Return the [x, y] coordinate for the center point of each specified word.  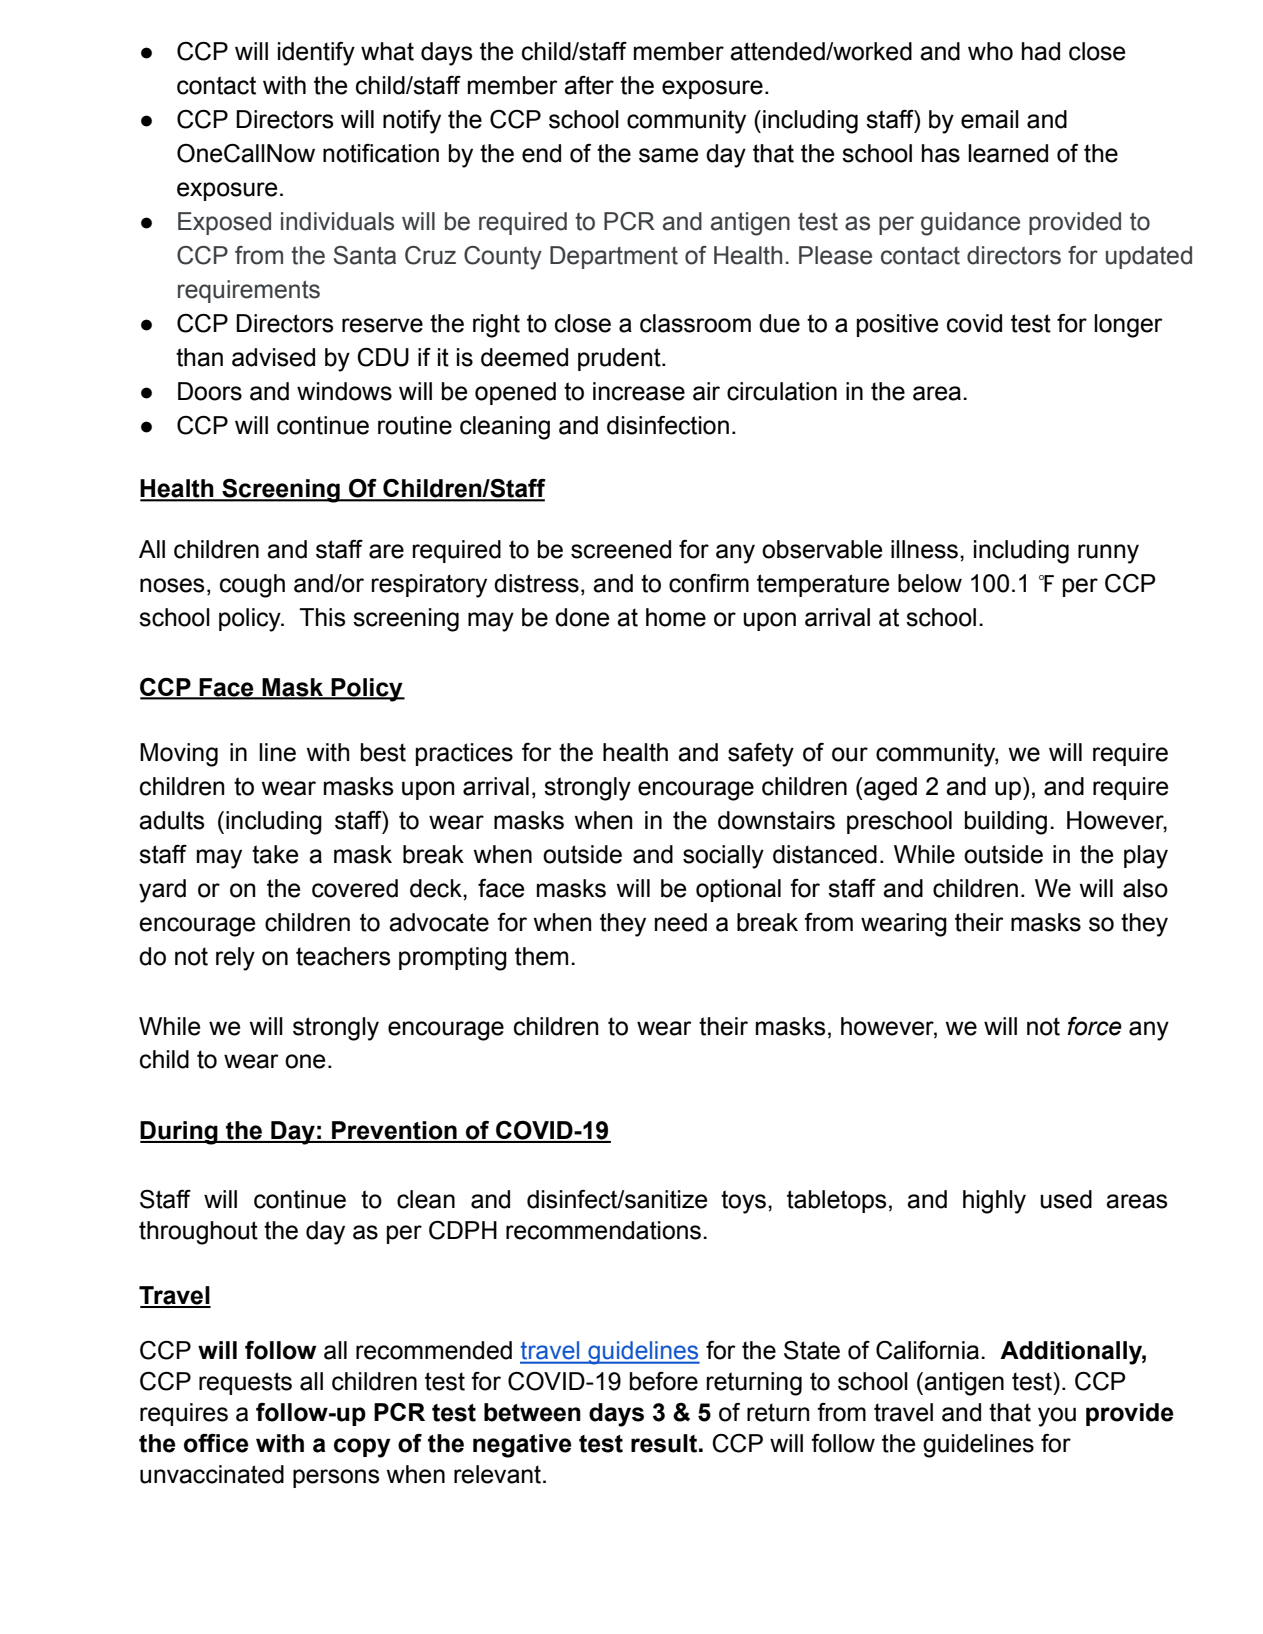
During [180, 1133]
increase [639, 391]
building [1006, 823]
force [1094, 1026]
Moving [179, 755]
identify [316, 54]
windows [344, 391]
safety [761, 755]
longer [1128, 326]
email [990, 119]
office [216, 1443]
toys [743, 1202]
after [589, 85]
